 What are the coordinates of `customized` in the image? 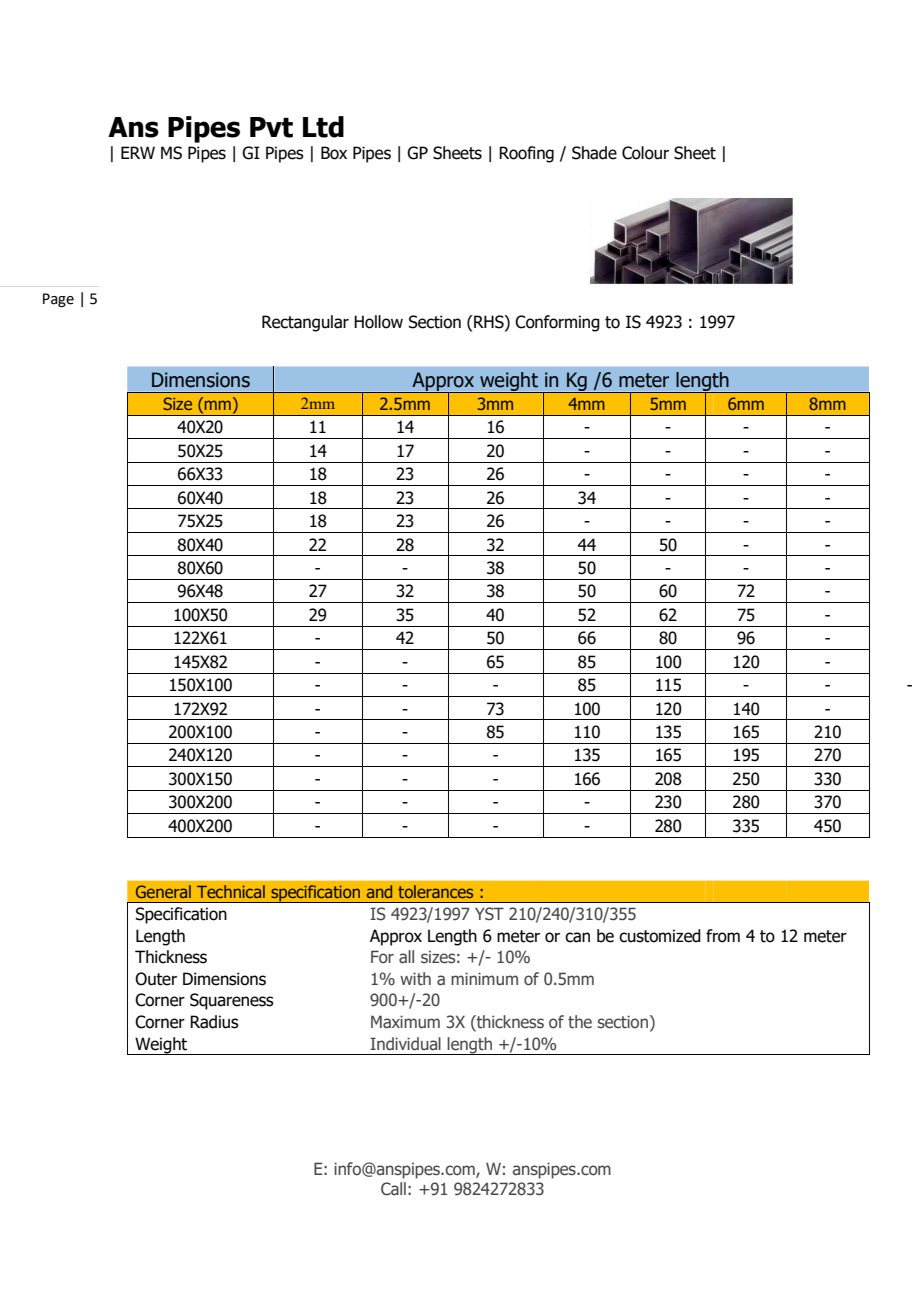 It's located at (660, 936).
